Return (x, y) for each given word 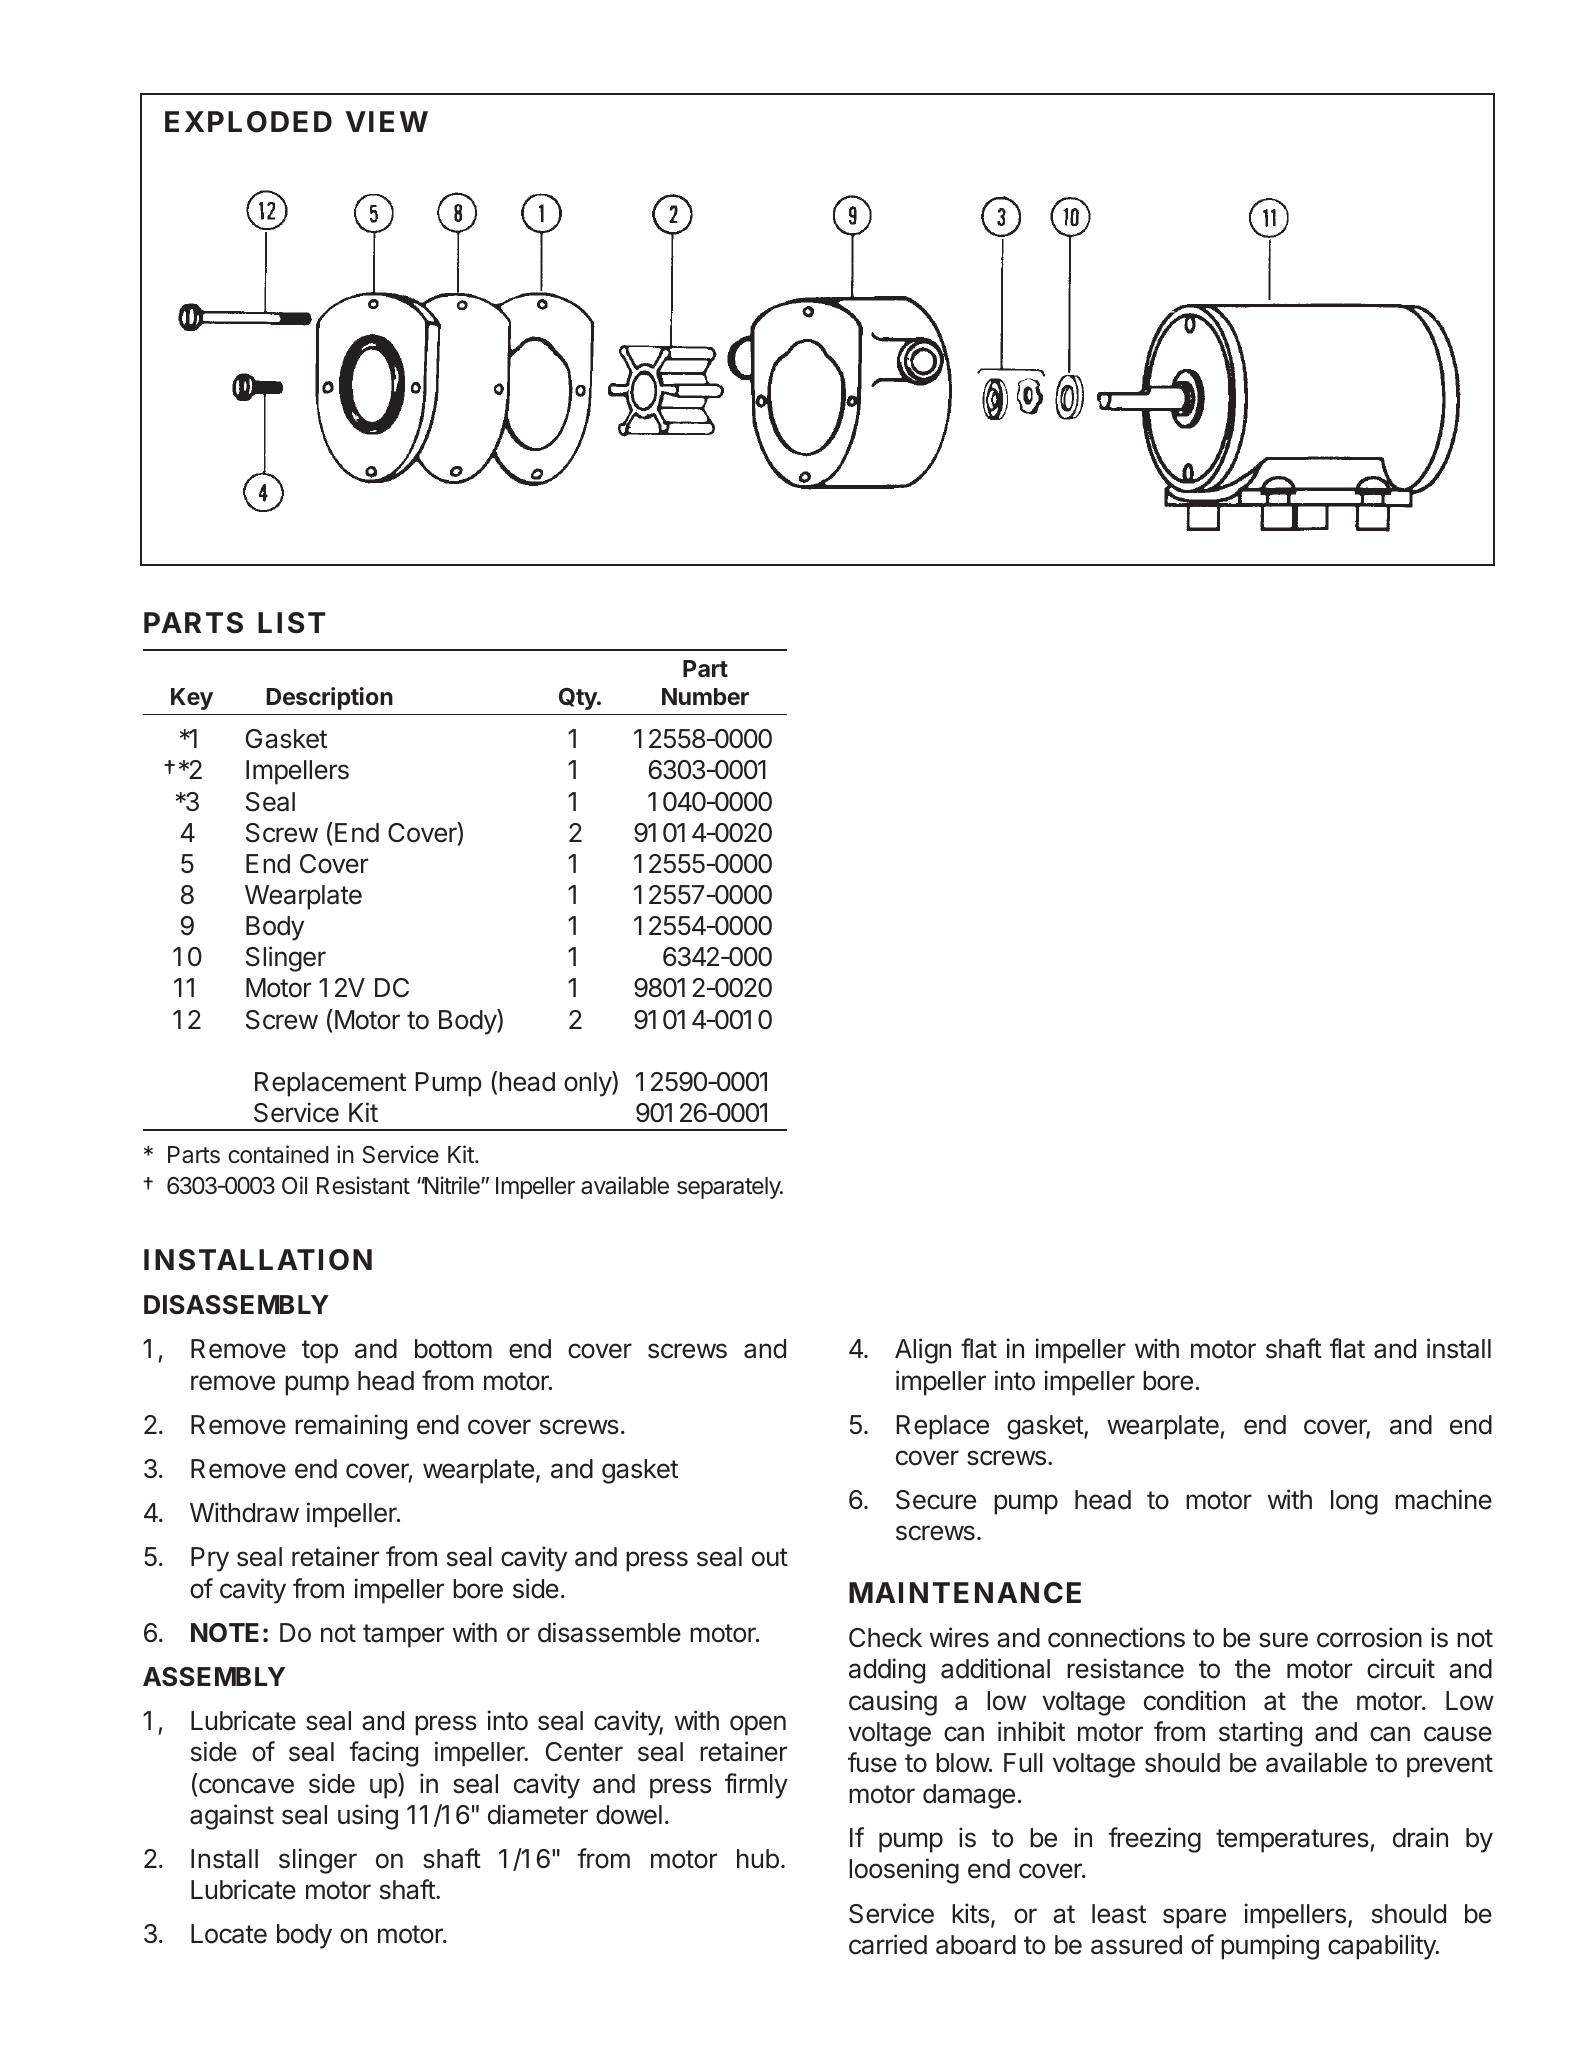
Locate (229, 1934)
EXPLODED (248, 122)
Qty (579, 699)
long (1354, 1502)
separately (729, 1188)
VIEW (387, 121)
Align (923, 1351)
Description (329, 698)
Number (705, 696)
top (320, 1352)
